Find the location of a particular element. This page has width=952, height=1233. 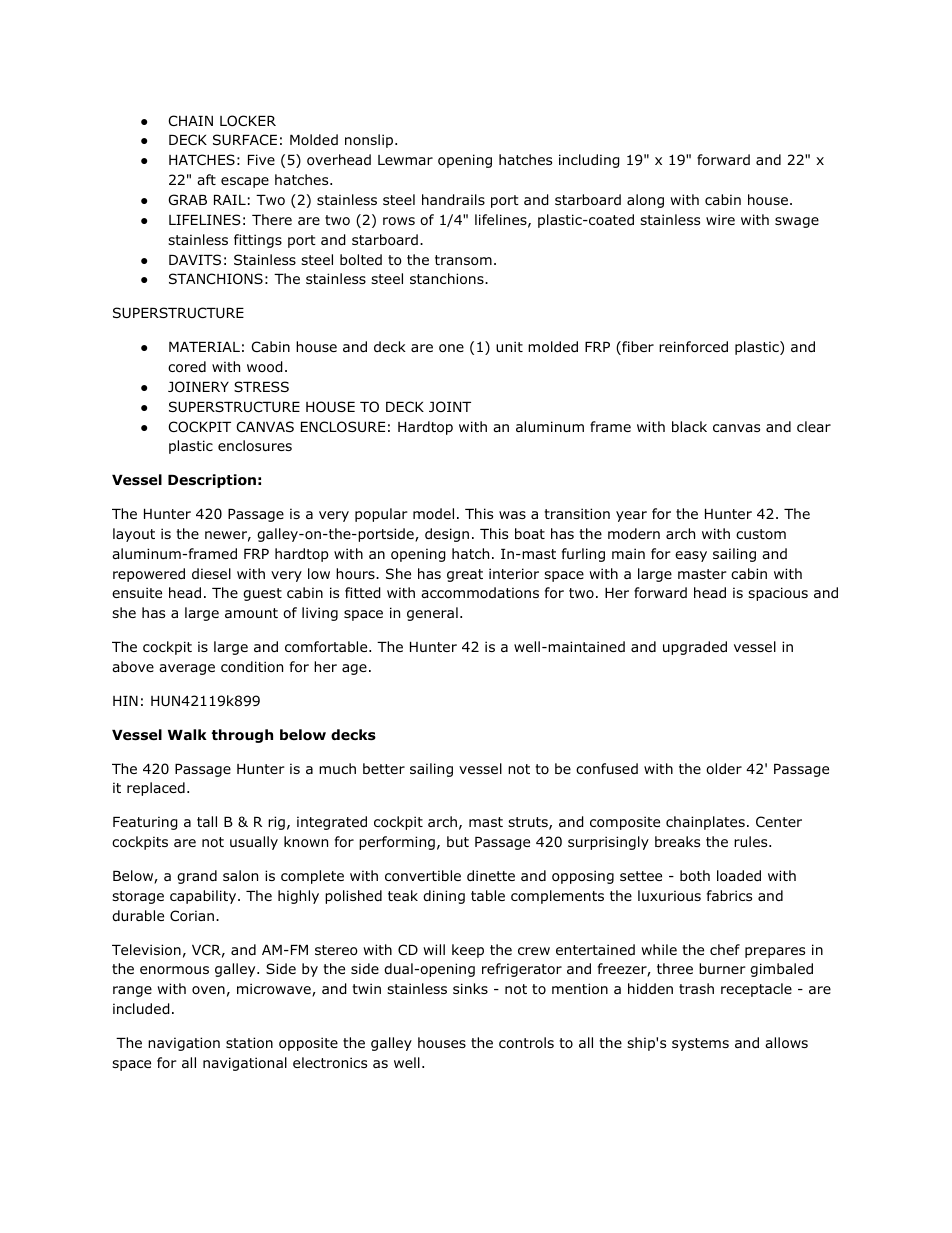

accommodations is located at coordinates (480, 593).
